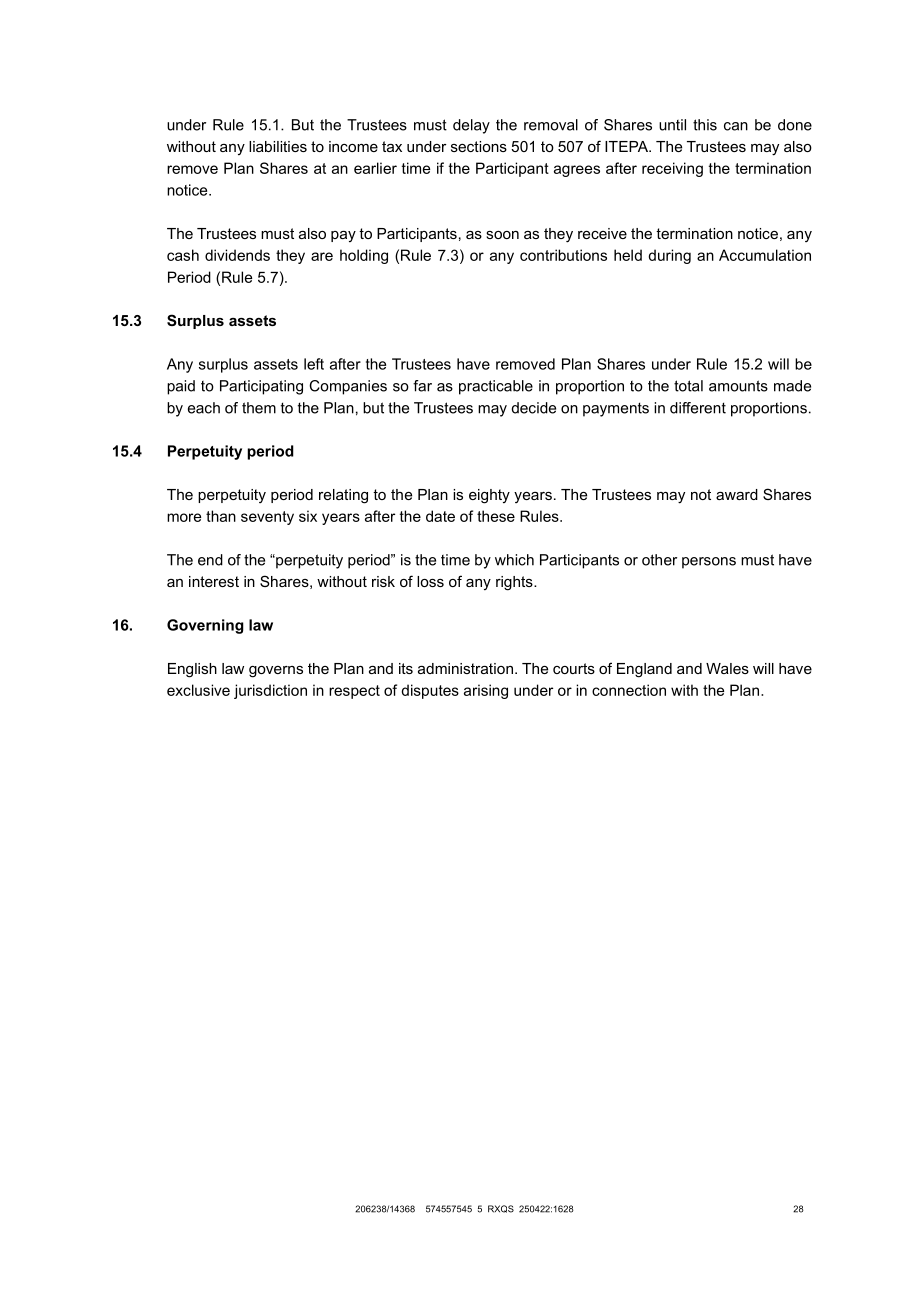 The width and height of the screenshot is (924, 1308). I want to click on them, so click(259, 408).
